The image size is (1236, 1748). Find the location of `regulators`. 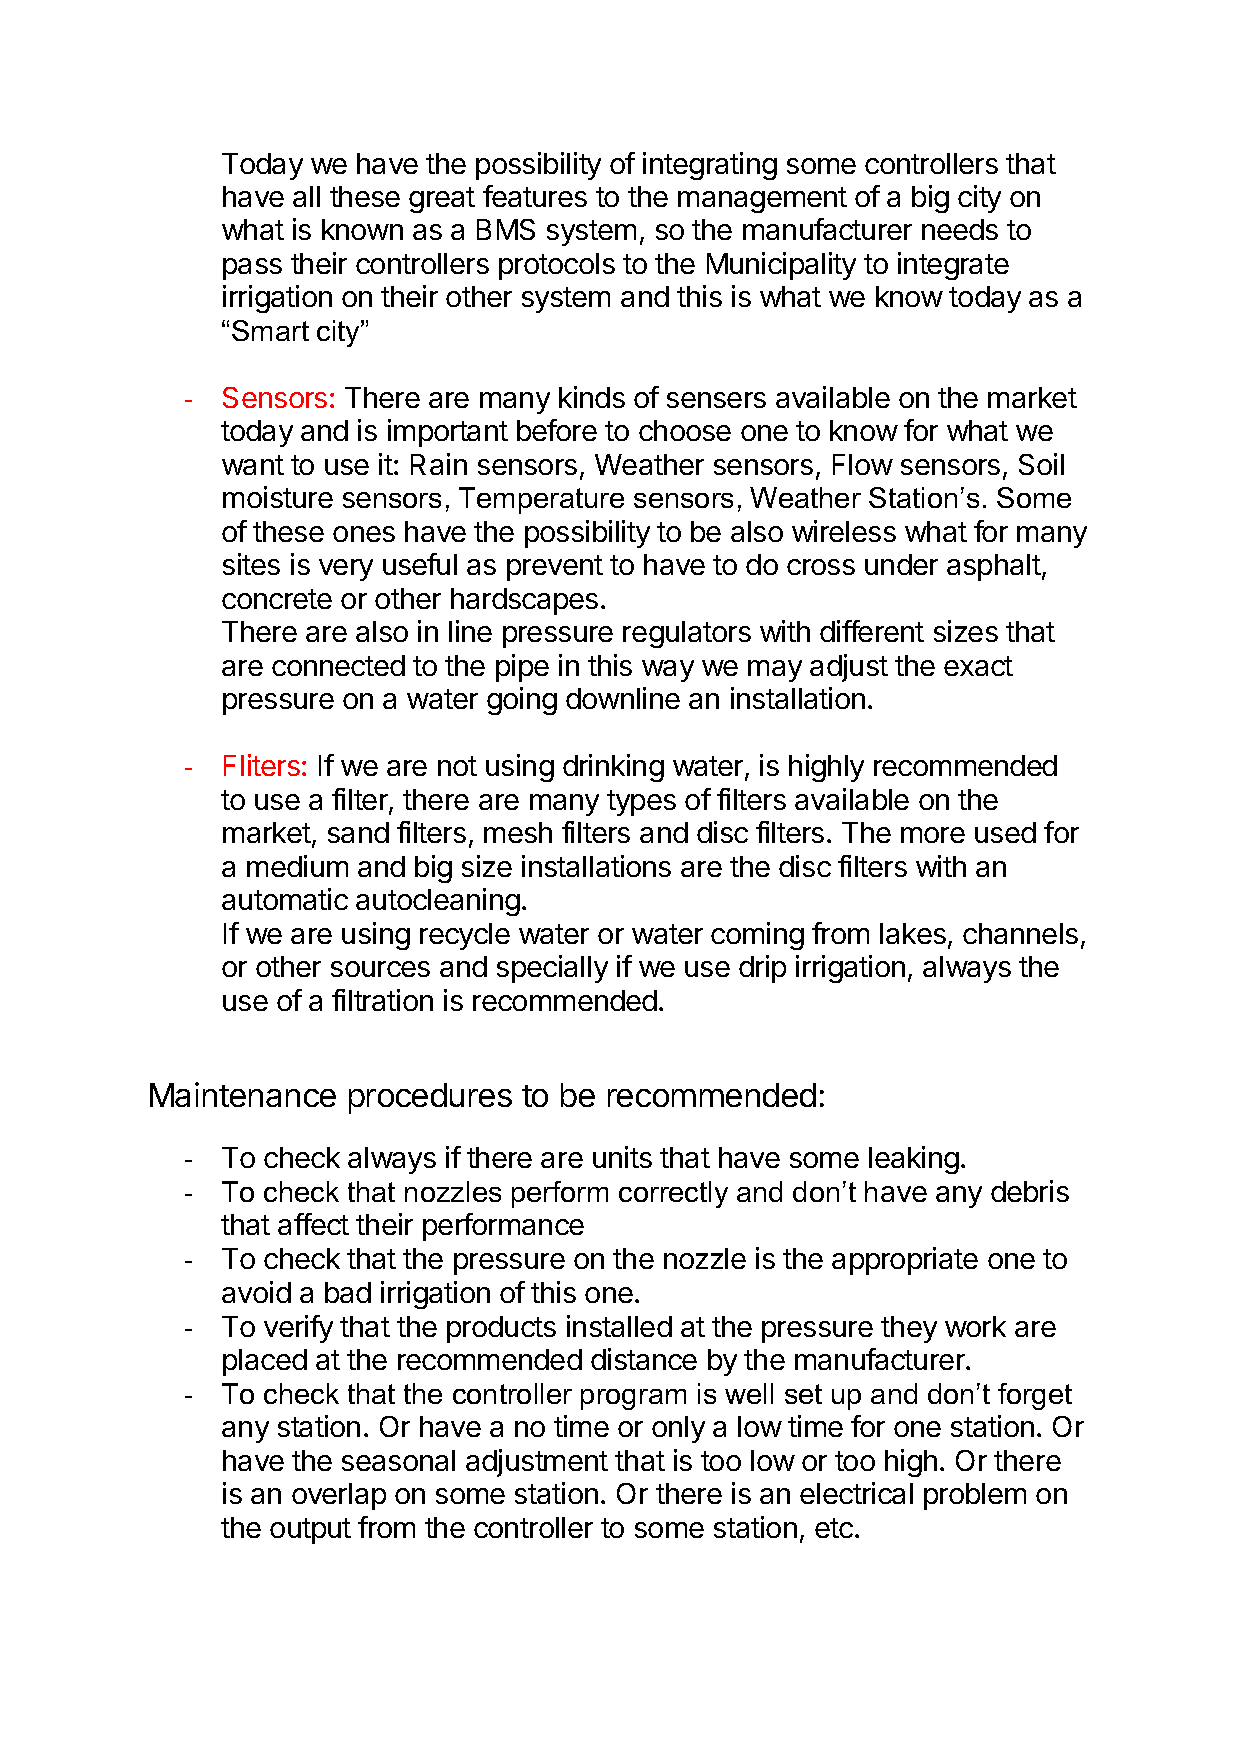

regulators is located at coordinates (687, 634).
